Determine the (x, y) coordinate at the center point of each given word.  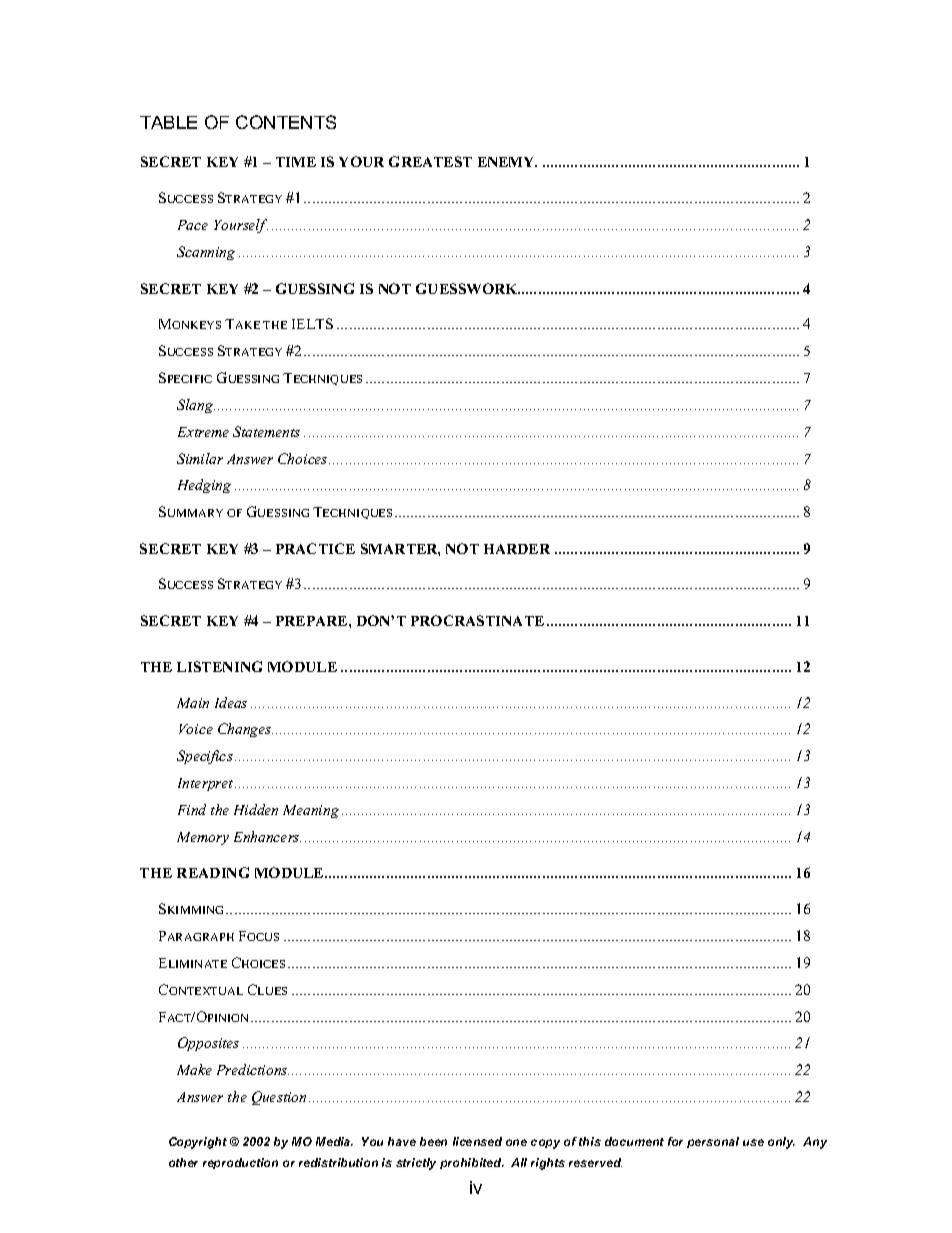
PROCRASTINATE (477, 620)
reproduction (240, 1163)
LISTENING (219, 666)
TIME (296, 162)
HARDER (517, 549)
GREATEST (430, 161)
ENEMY (507, 162)
